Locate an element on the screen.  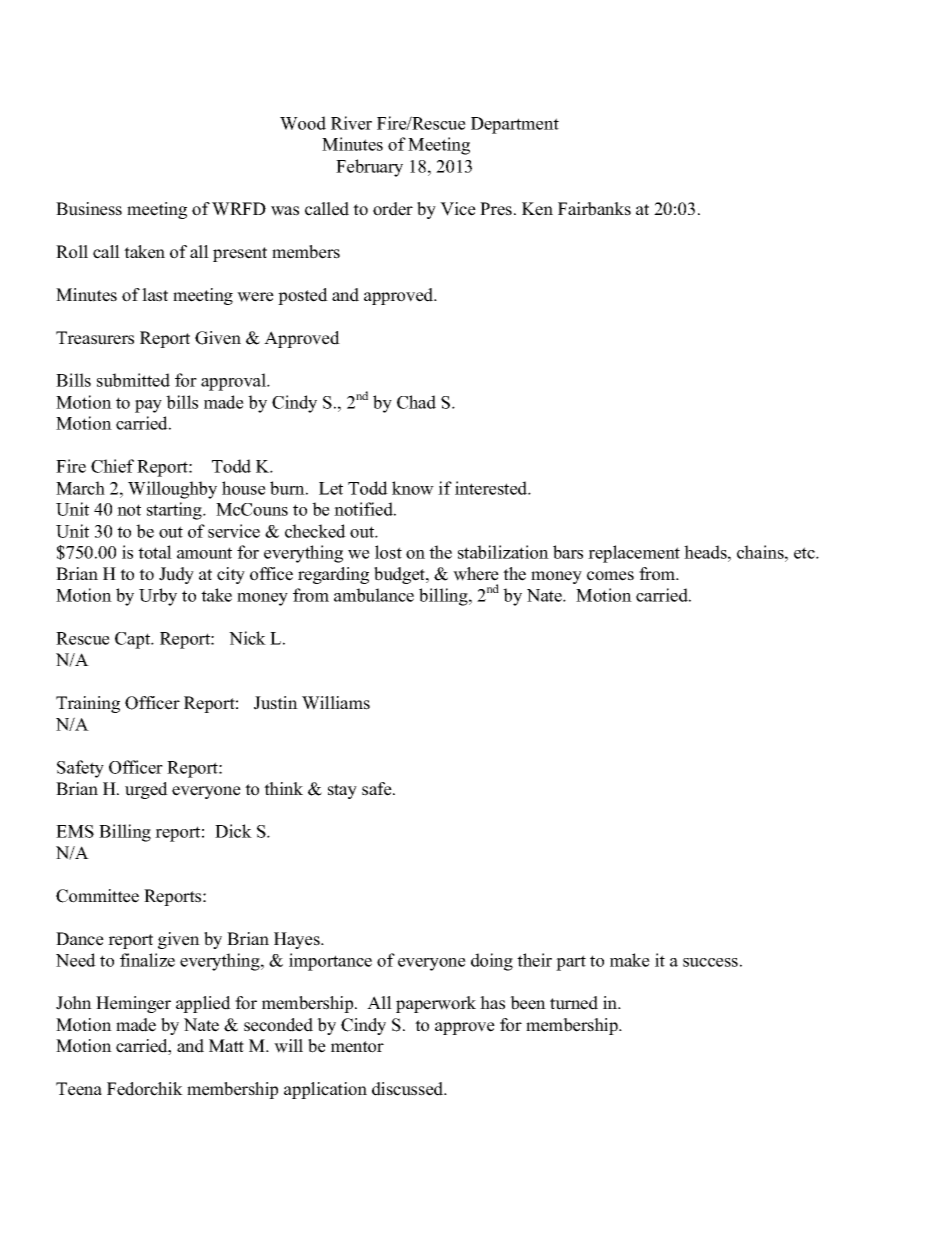
Business is located at coordinates (89, 209).
